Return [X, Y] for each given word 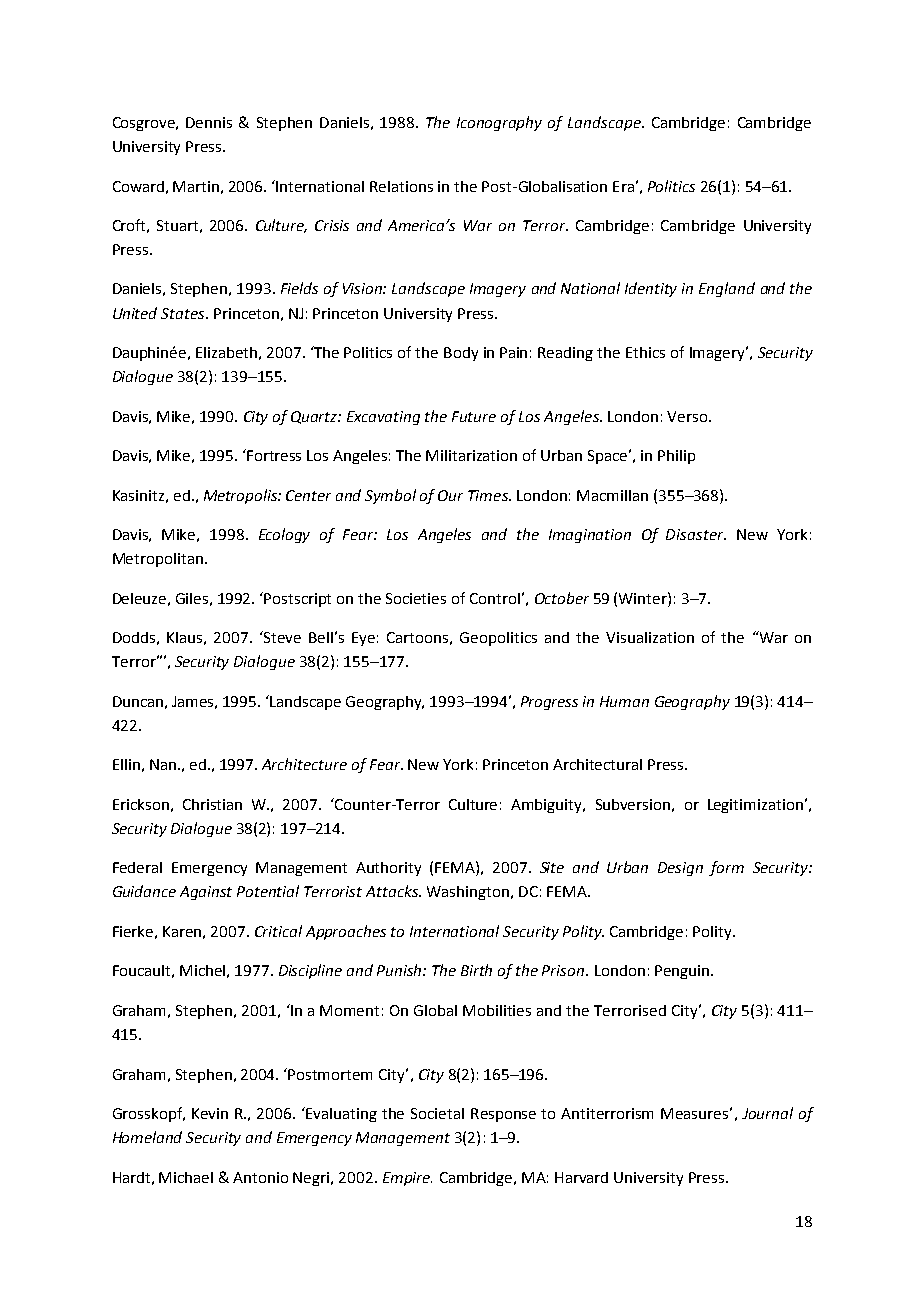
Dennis [209, 122]
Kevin [210, 1113]
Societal [437, 1113]
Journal [767, 1113]
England [727, 289]
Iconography [499, 123]
